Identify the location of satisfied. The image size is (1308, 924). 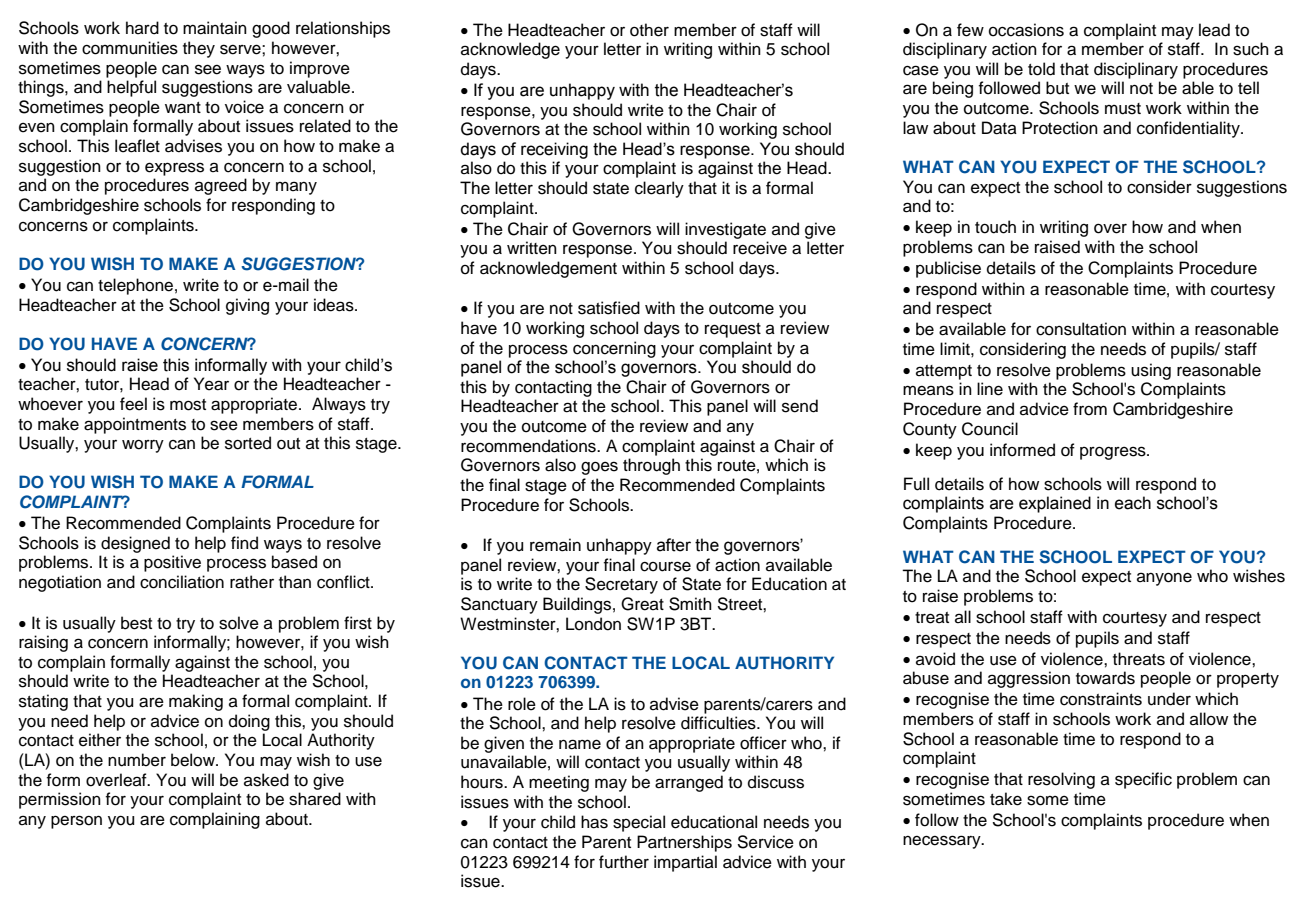
(609, 308).
